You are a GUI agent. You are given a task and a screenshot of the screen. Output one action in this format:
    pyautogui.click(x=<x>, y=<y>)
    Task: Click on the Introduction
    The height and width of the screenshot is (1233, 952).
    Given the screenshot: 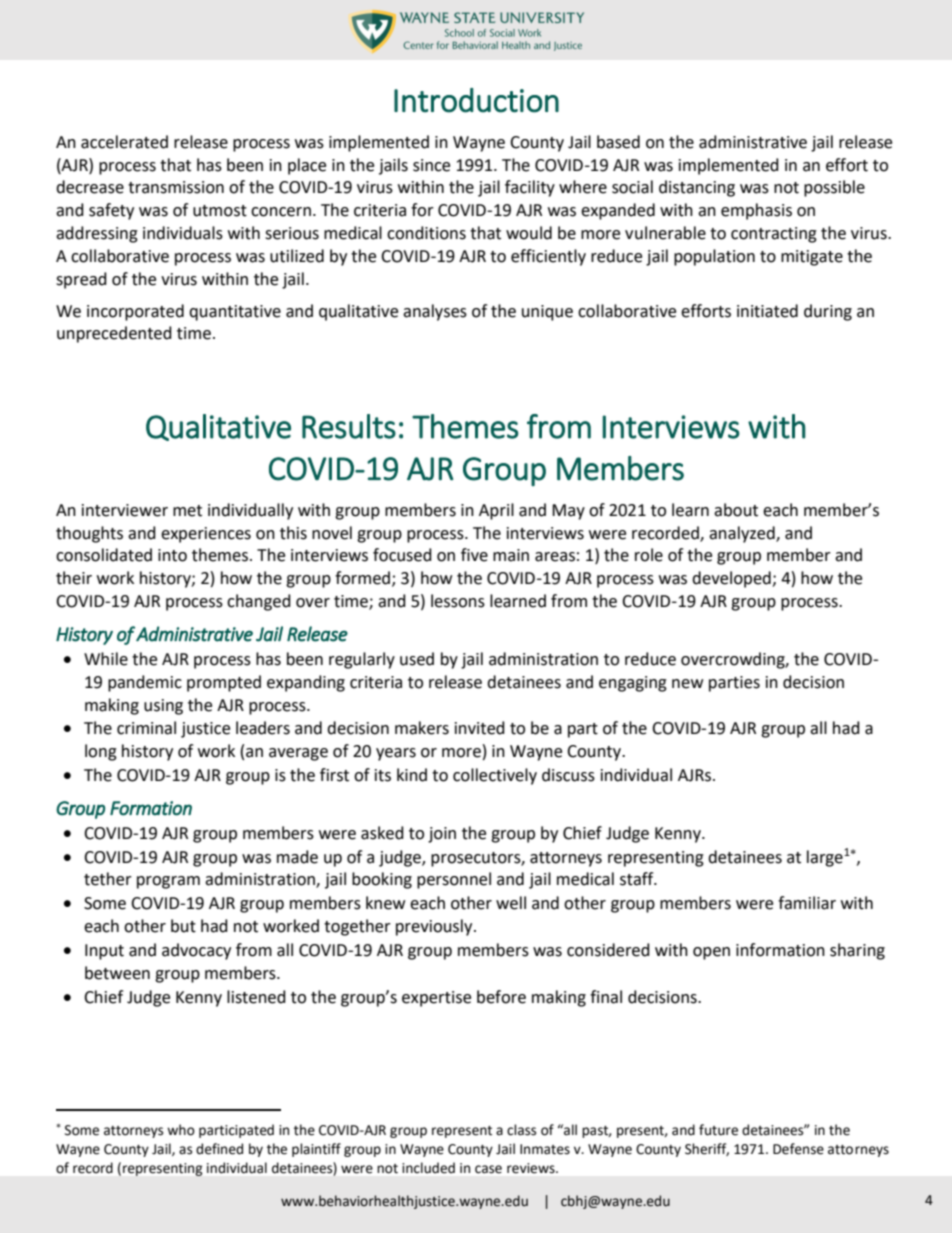 What is the action you would take?
    pyautogui.click(x=476, y=100)
